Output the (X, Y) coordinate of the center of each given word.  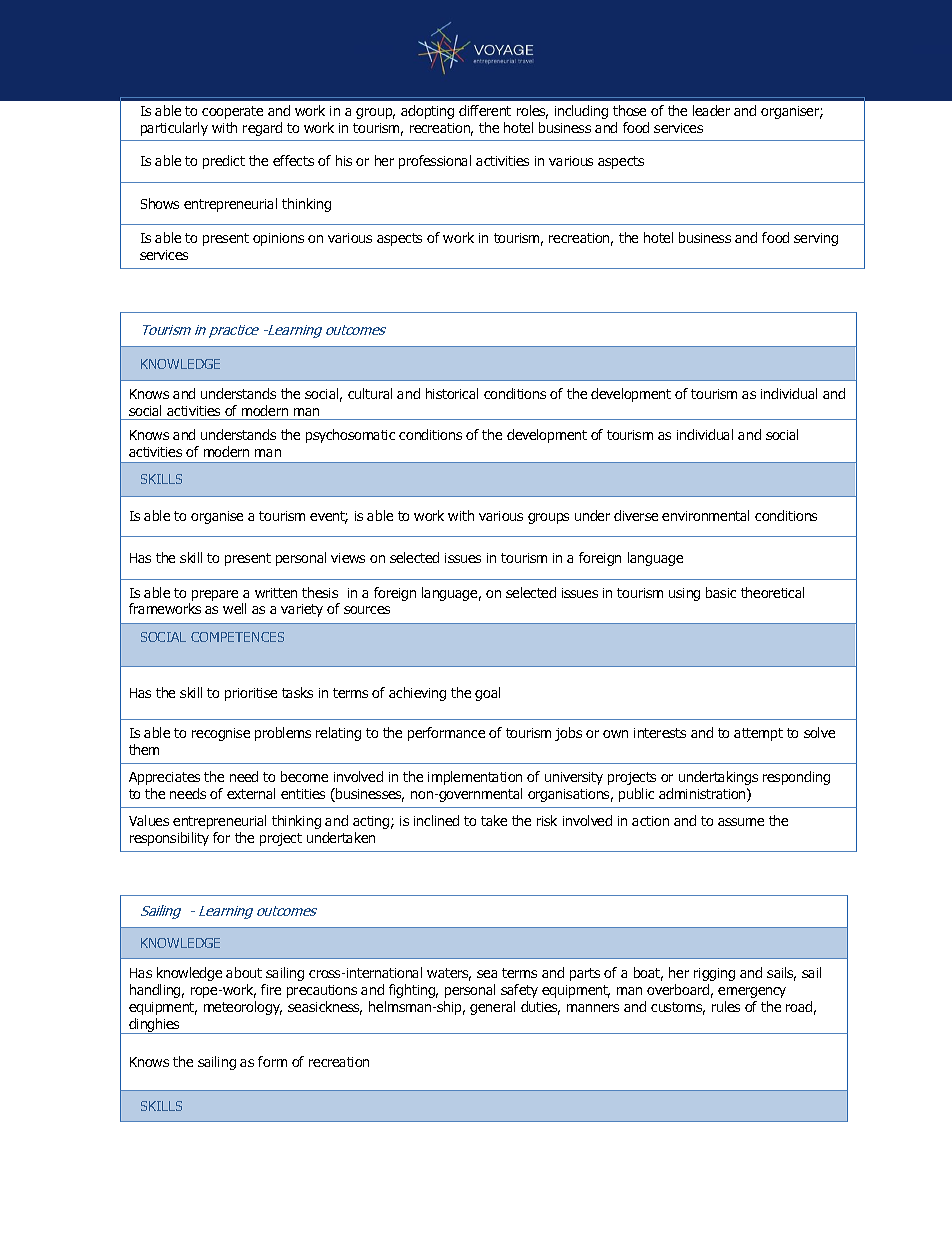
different (485, 110)
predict (224, 162)
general (492, 1008)
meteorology (243, 1008)
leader (711, 110)
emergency (752, 992)
